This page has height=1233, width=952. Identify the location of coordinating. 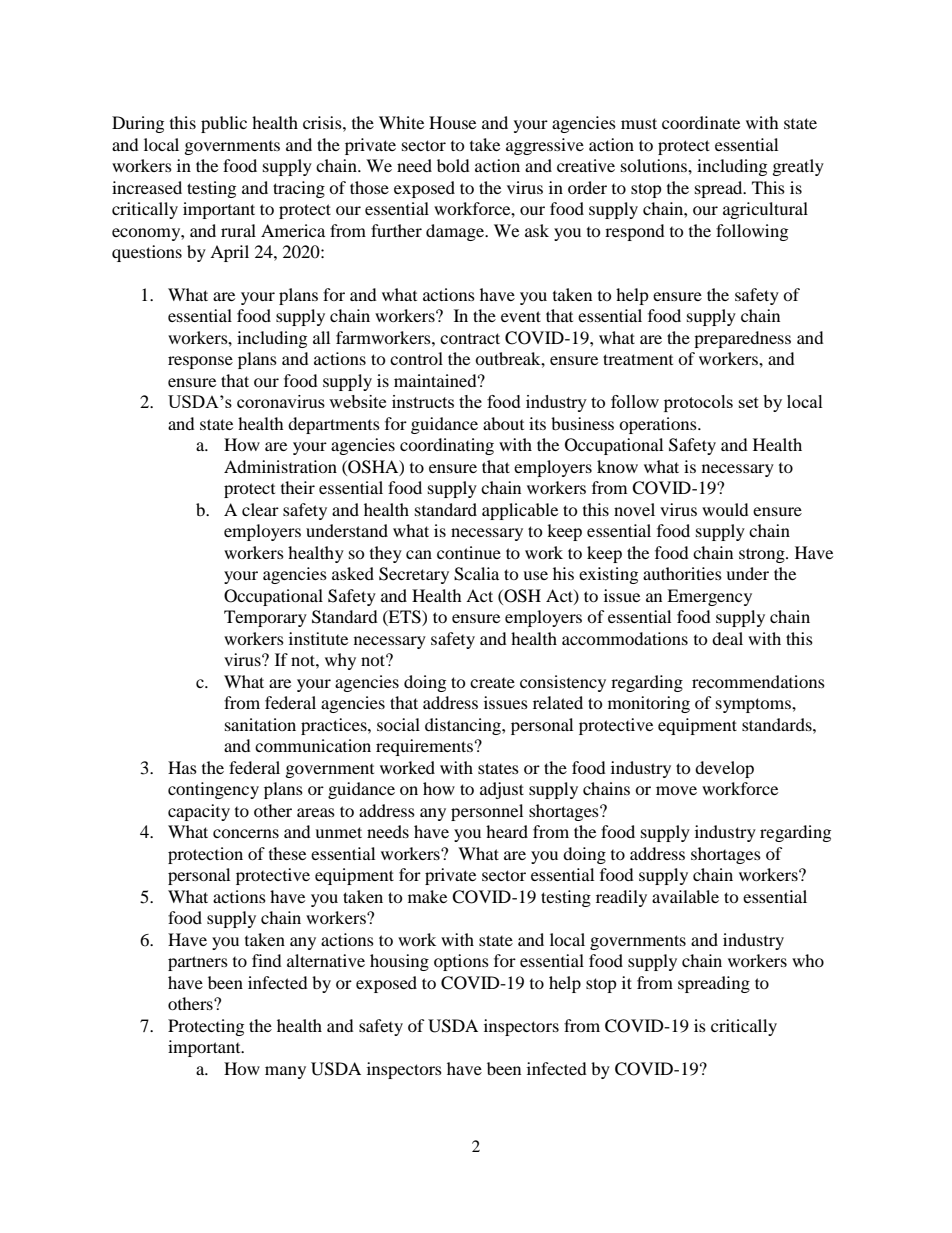
(447, 446).
